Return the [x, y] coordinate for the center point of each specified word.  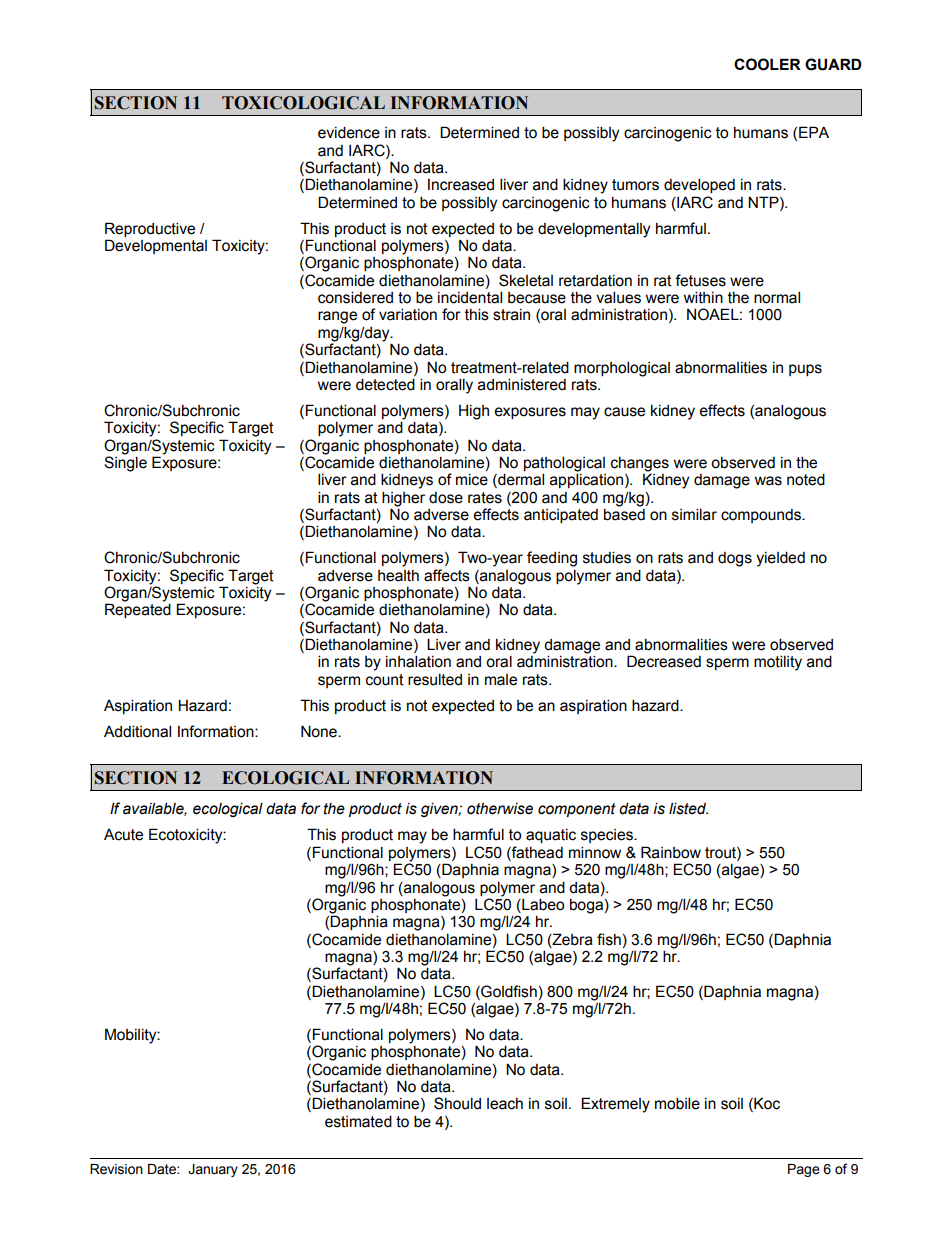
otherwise [500, 809]
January [213, 1170]
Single [125, 463]
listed [688, 808]
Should [457, 1103]
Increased [461, 185]
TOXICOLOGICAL [303, 103]
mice [472, 480]
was [768, 481]
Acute [123, 835]
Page [804, 1170]
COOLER [767, 64]
